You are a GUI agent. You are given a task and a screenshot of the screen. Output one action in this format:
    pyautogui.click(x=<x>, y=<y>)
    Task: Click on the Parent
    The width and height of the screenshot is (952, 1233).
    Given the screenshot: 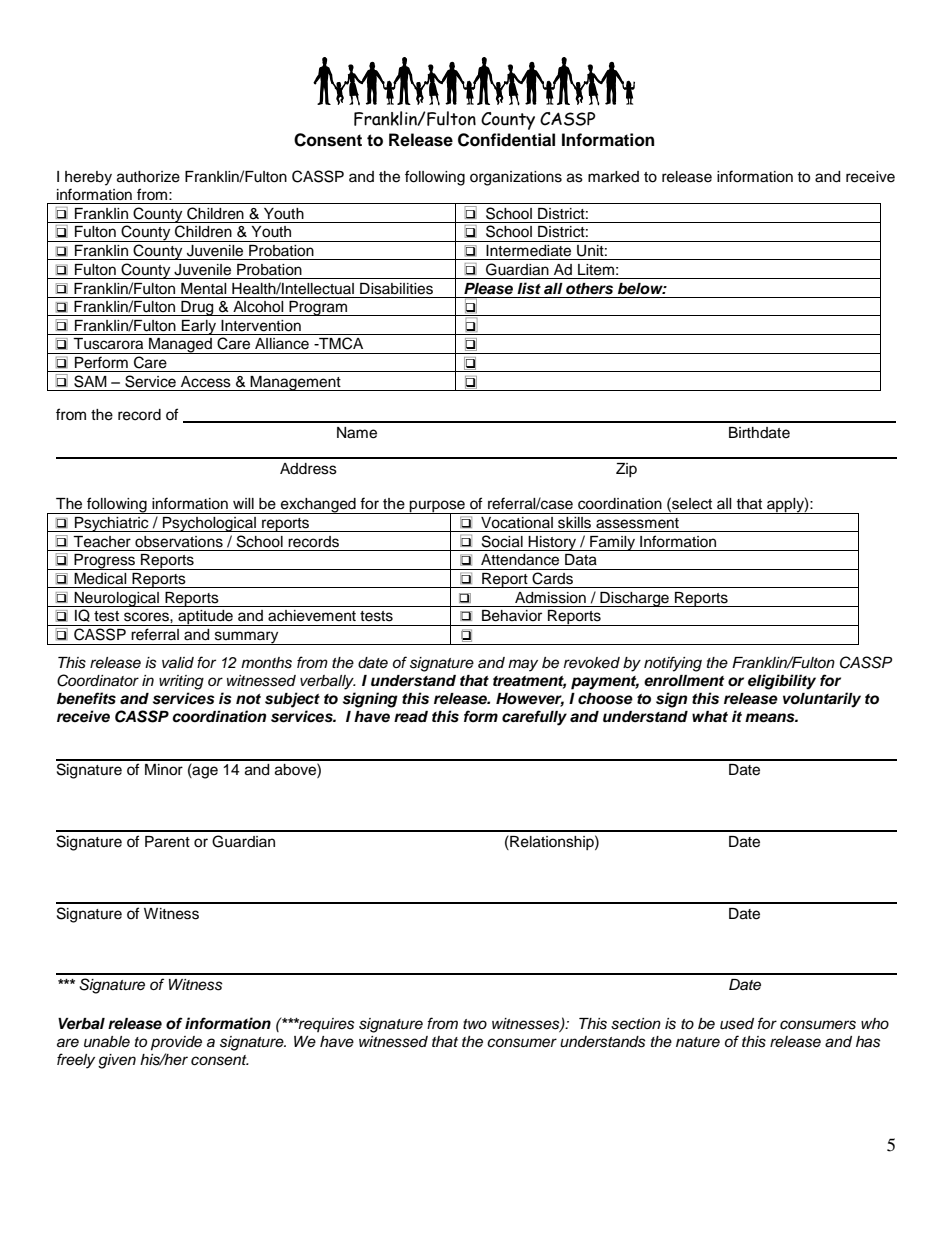 What is the action you would take?
    pyautogui.click(x=167, y=842)
